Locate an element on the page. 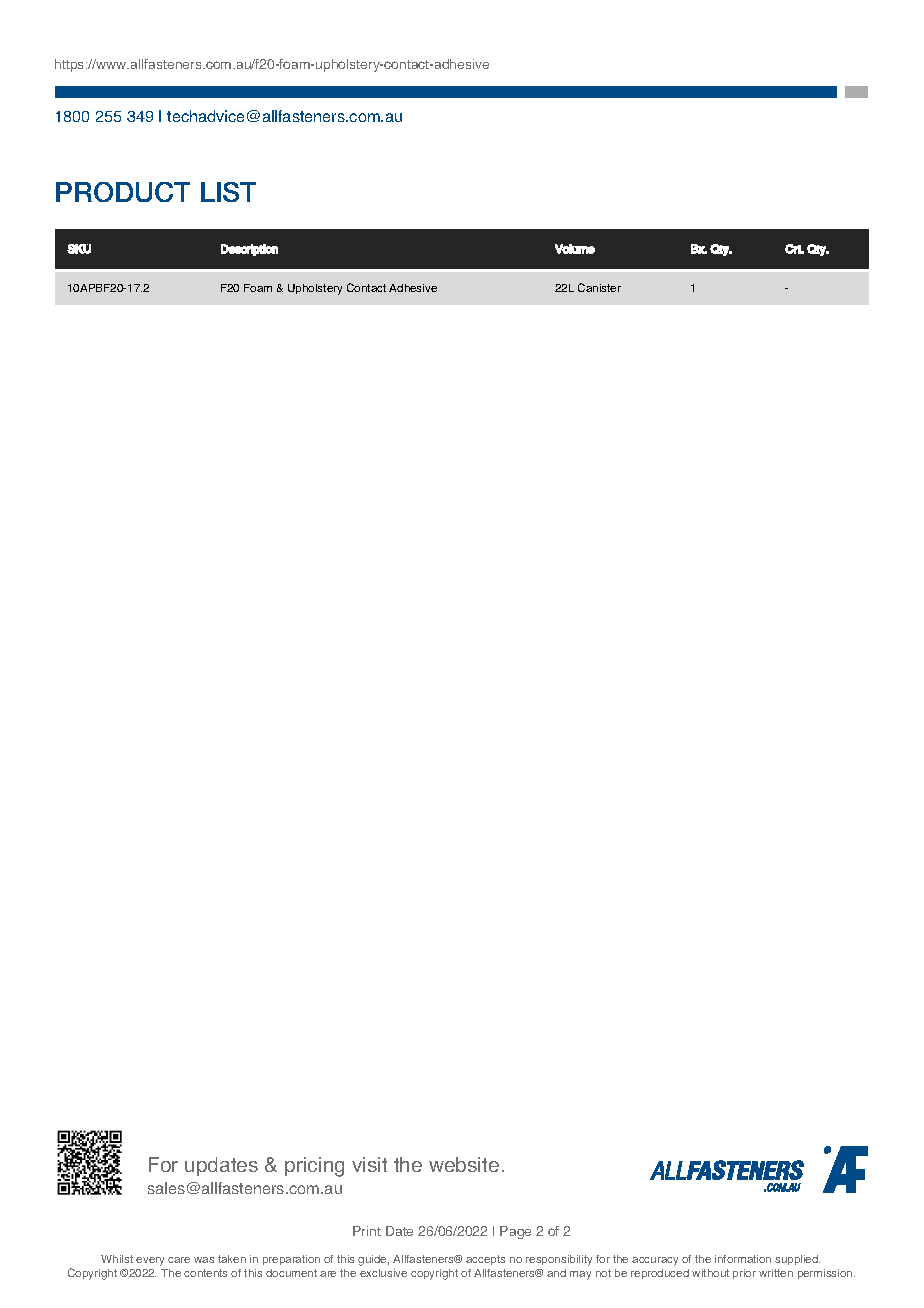  prior is located at coordinates (744, 1274).
